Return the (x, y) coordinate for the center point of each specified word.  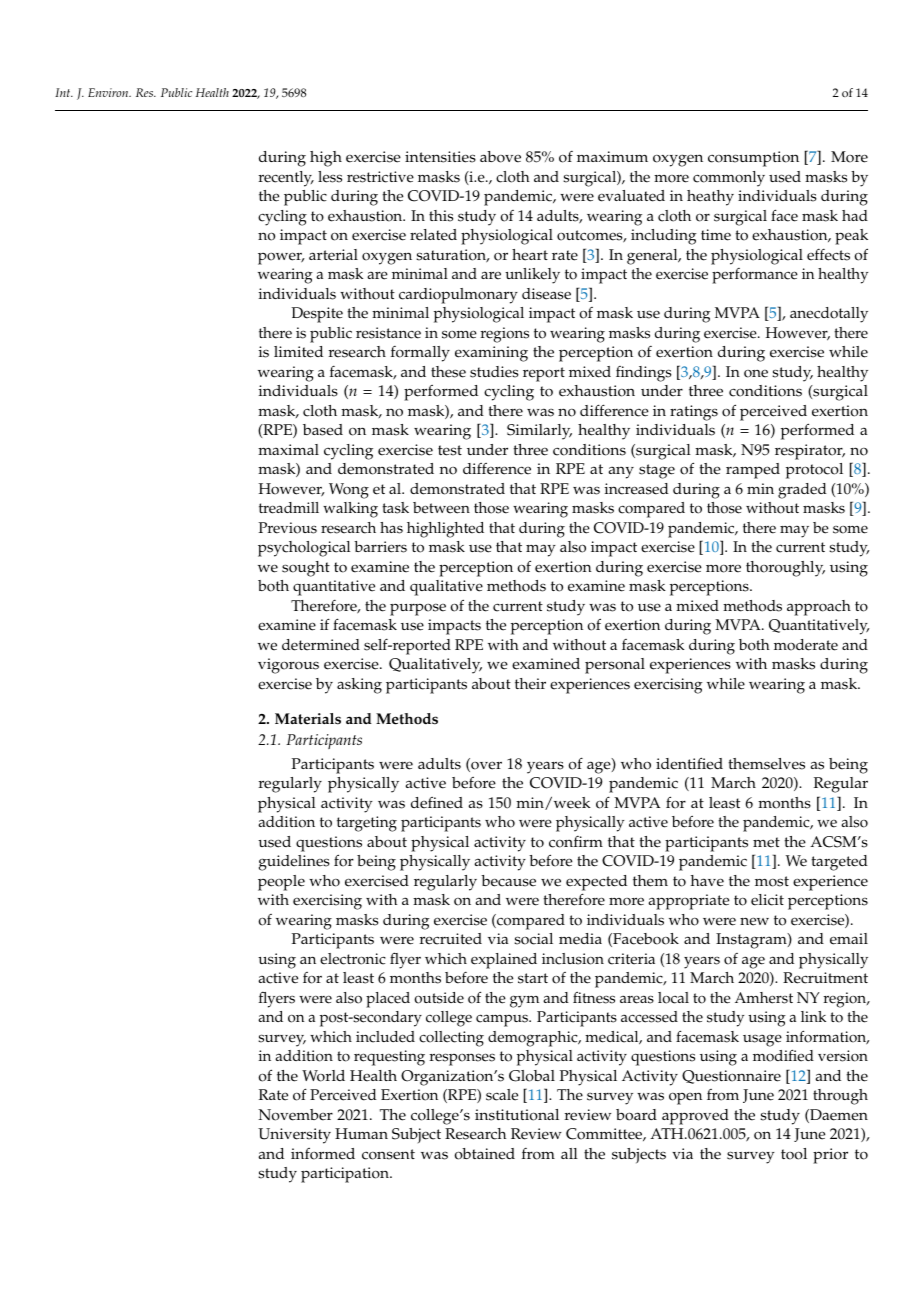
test (450, 450)
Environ (109, 92)
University (294, 1136)
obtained (485, 1154)
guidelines (294, 863)
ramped (753, 471)
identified (689, 763)
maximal (288, 449)
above (500, 157)
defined (437, 803)
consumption (753, 159)
